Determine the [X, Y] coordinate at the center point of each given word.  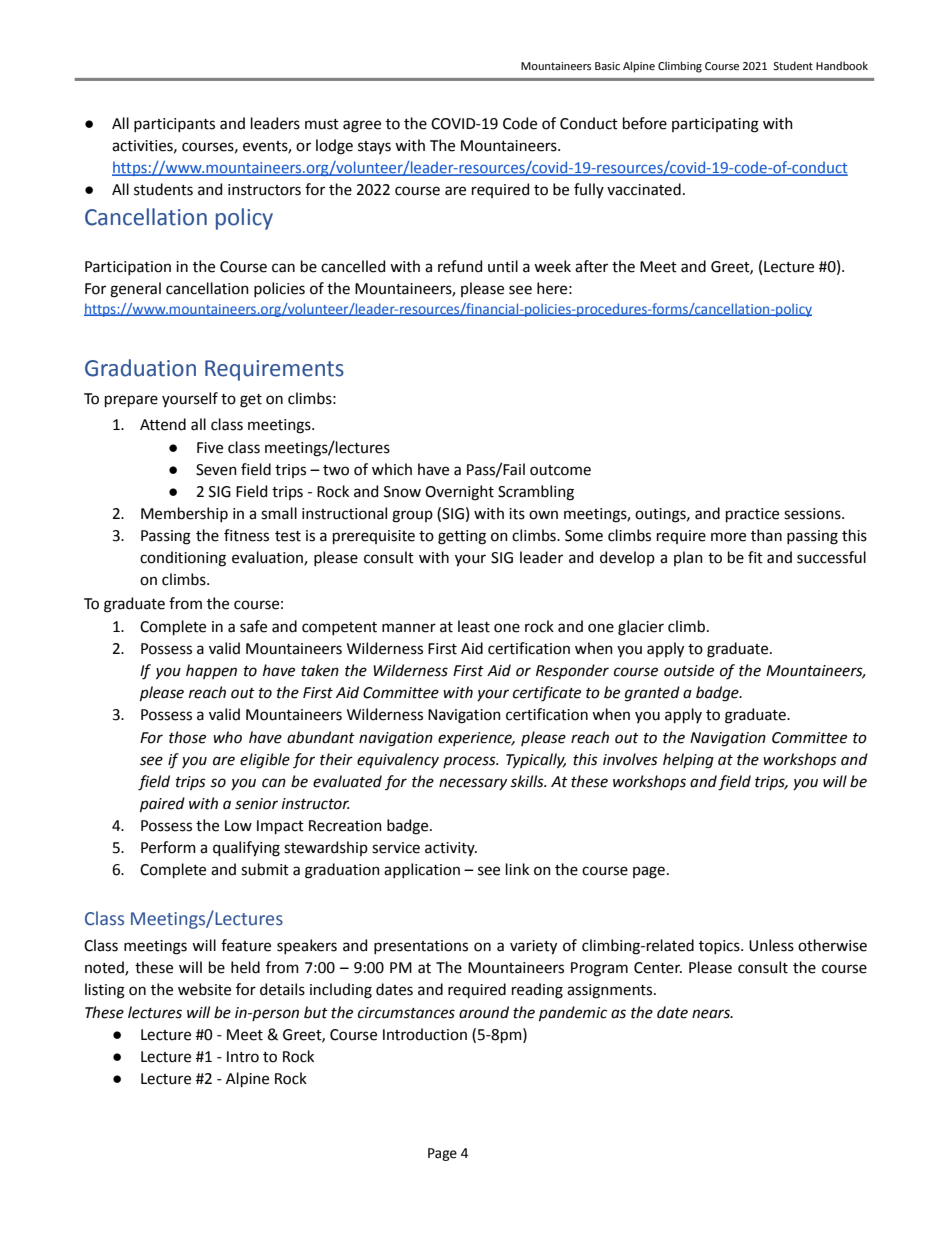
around [484, 1012]
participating [715, 125]
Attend [163, 424]
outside [689, 670]
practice [752, 515]
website [204, 989]
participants [174, 125]
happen [211, 671]
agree [362, 126]
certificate [547, 694]
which [392, 469]
